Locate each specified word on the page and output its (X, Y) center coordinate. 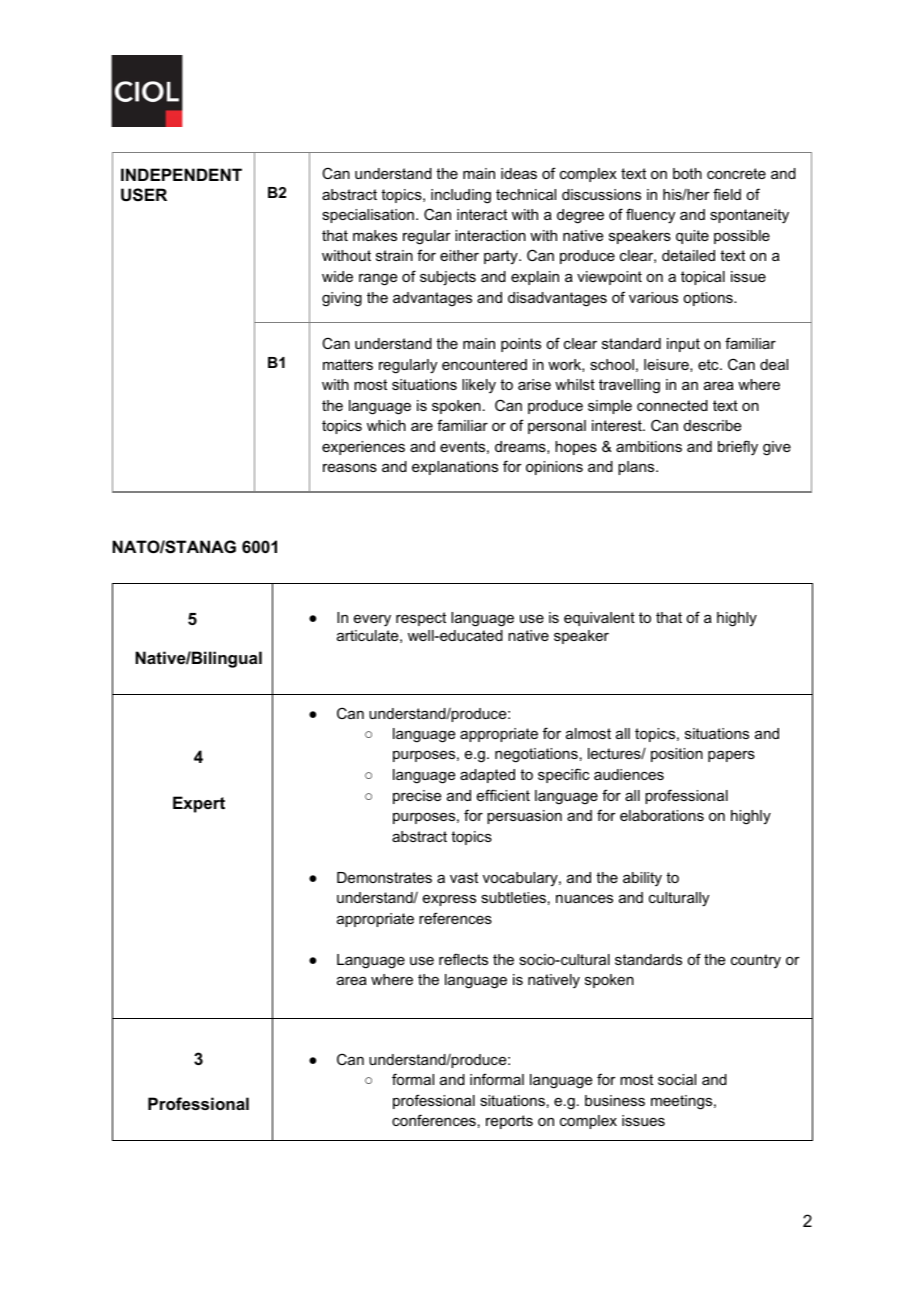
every (372, 621)
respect (421, 619)
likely (479, 386)
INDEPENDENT (181, 174)
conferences (434, 1120)
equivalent (599, 619)
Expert (199, 804)
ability (642, 879)
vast (464, 877)
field (727, 194)
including (461, 196)
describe (712, 425)
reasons (350, 468)
